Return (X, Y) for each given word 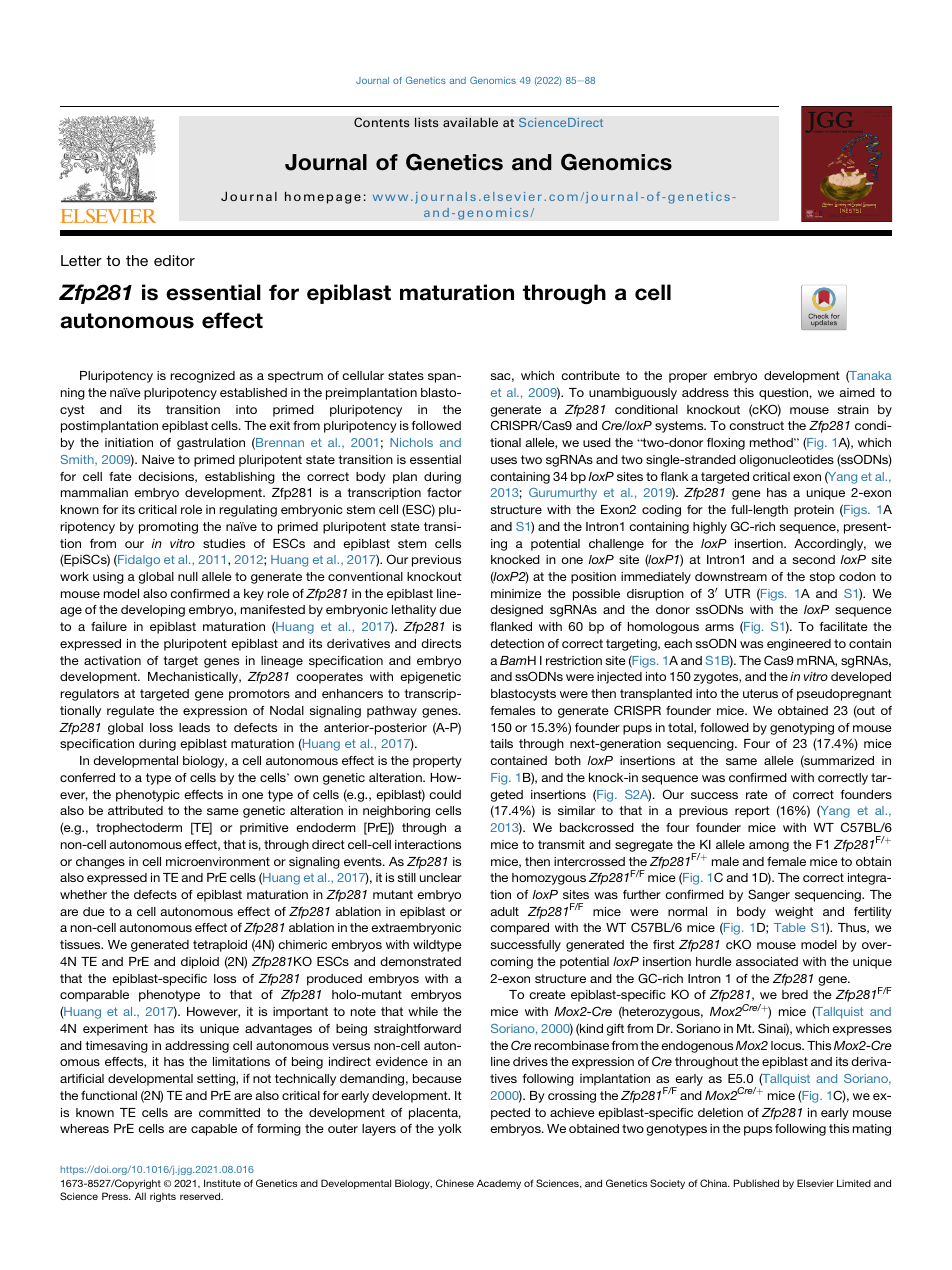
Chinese (455, 1183)
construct (756, 425)
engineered (799, 645)
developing (153, 611)
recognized (203, 377)
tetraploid (220, 946)
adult (504, 911)
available (470, 122)
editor (174, 260)
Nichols (411, 442)
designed (516, 611)
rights (163, 1197)
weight (794, 913)
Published (756, 1183)
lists (427, 122)
